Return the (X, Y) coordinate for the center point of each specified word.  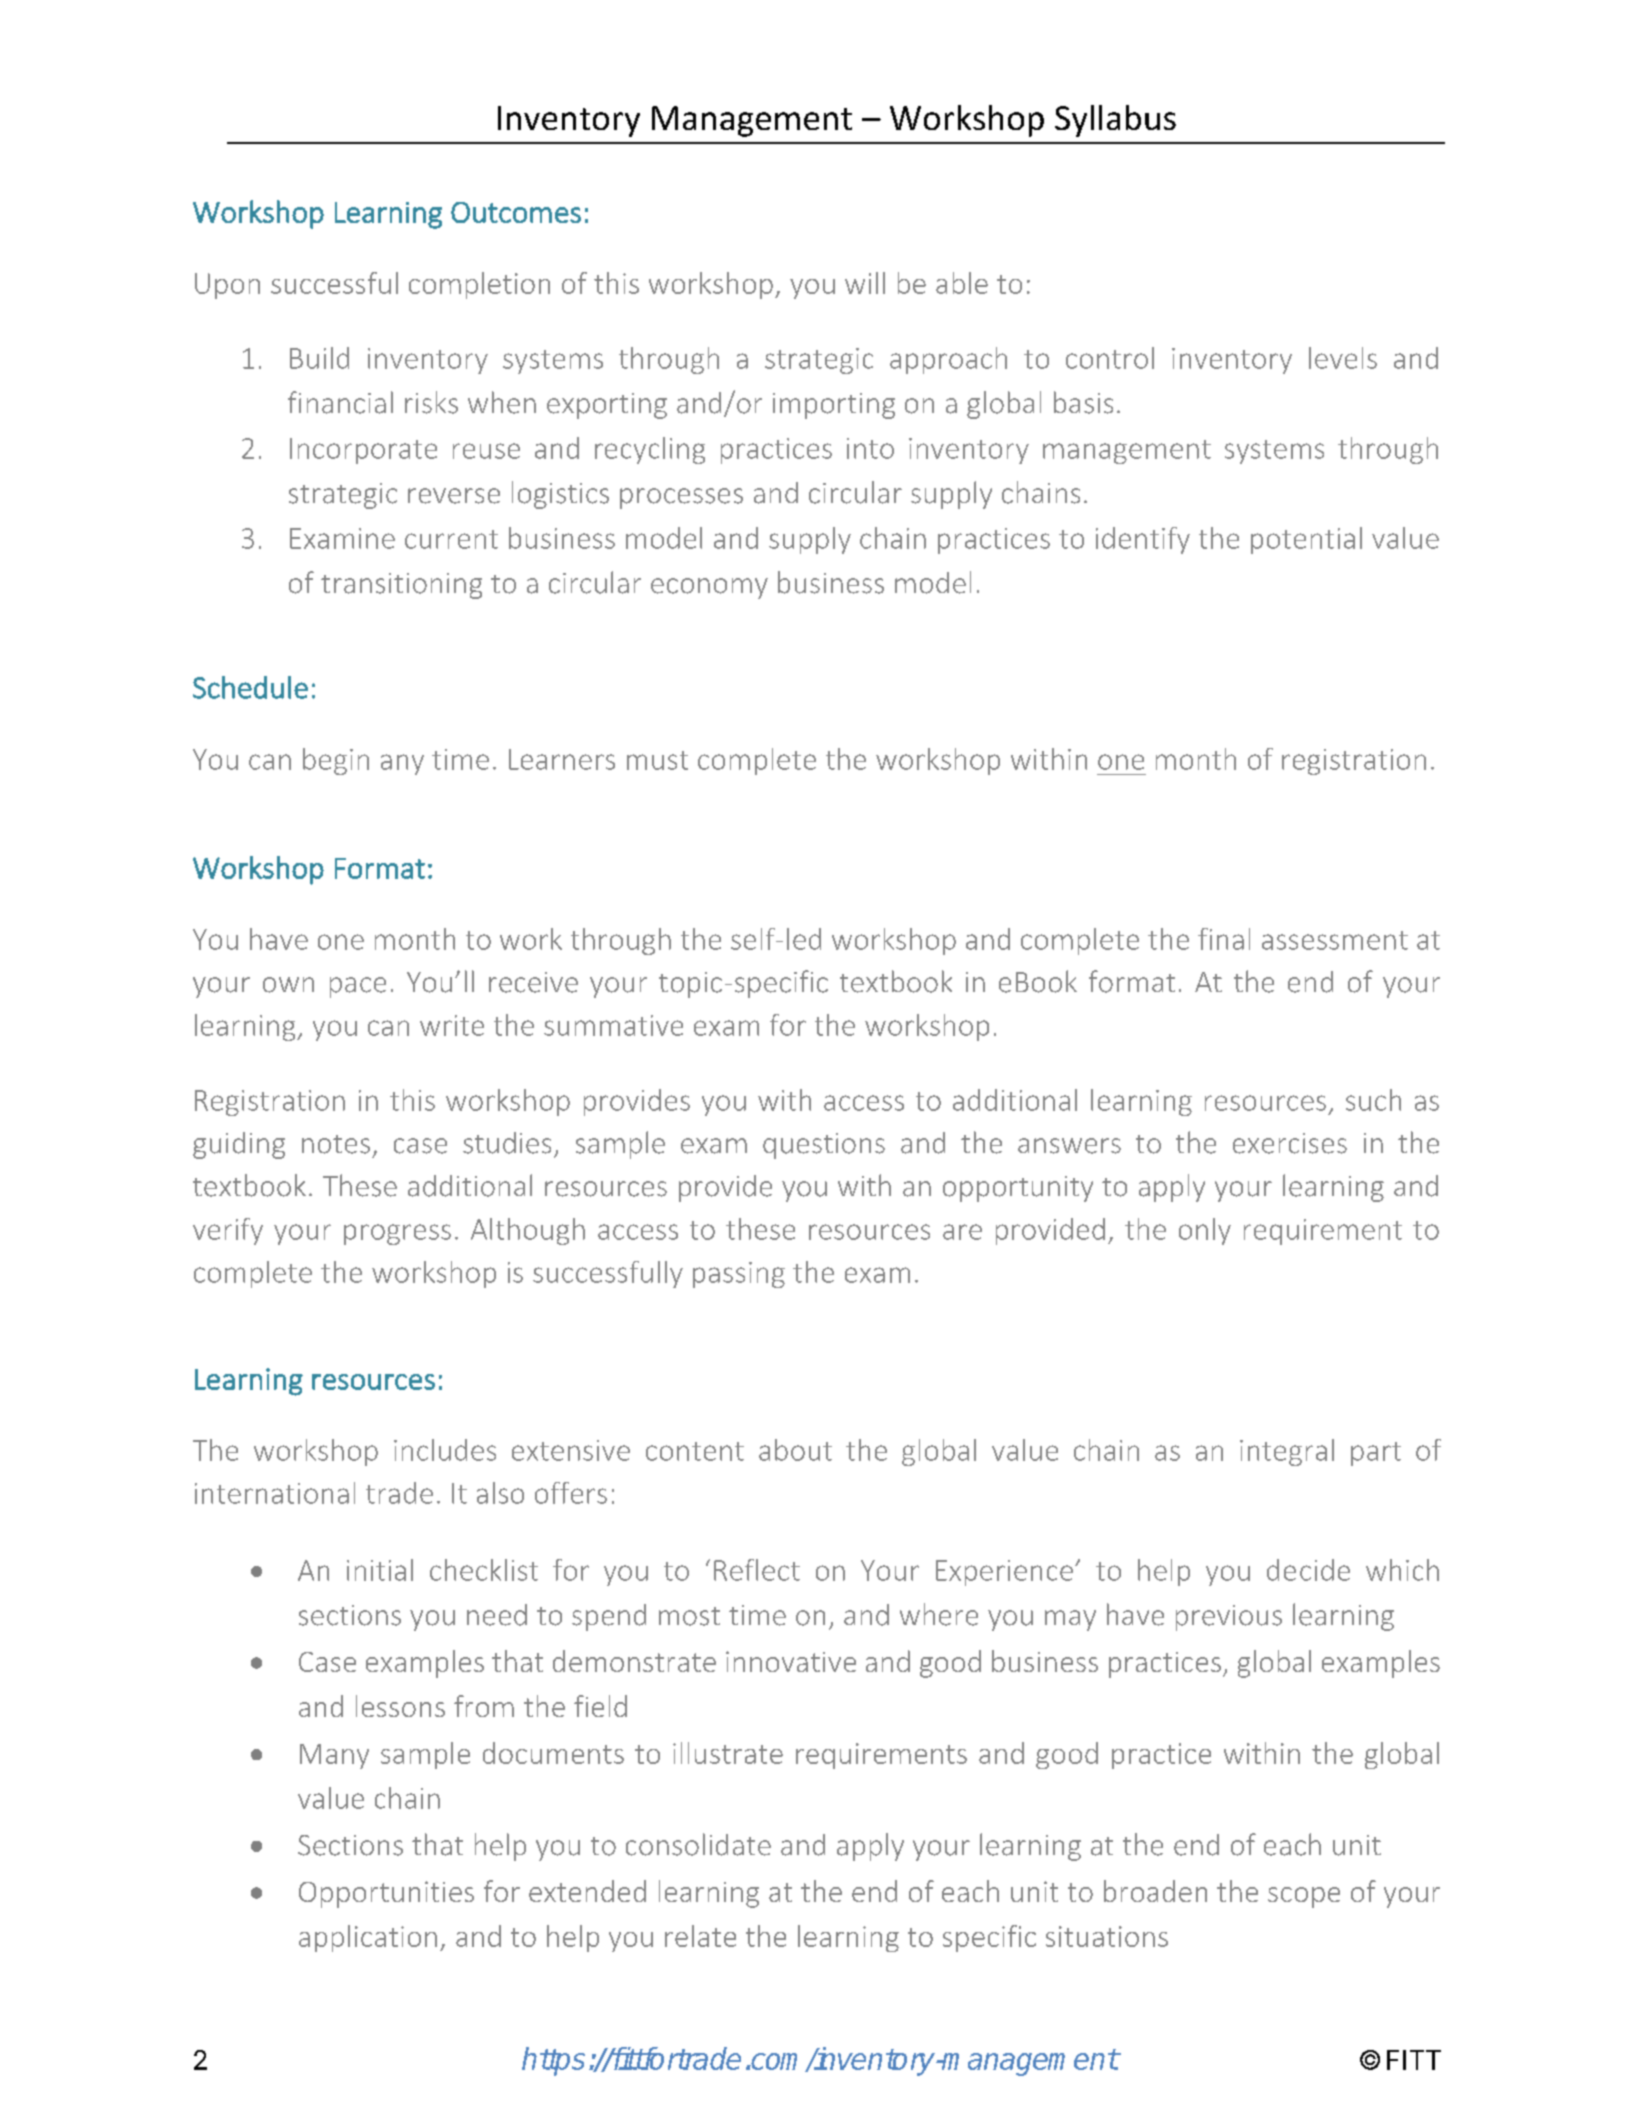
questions (824, 1146)
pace (358, 987)
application (368, 1938)
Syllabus (1115, 121)
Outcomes (516, 212)
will (865, 283)
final (1224, 939)
